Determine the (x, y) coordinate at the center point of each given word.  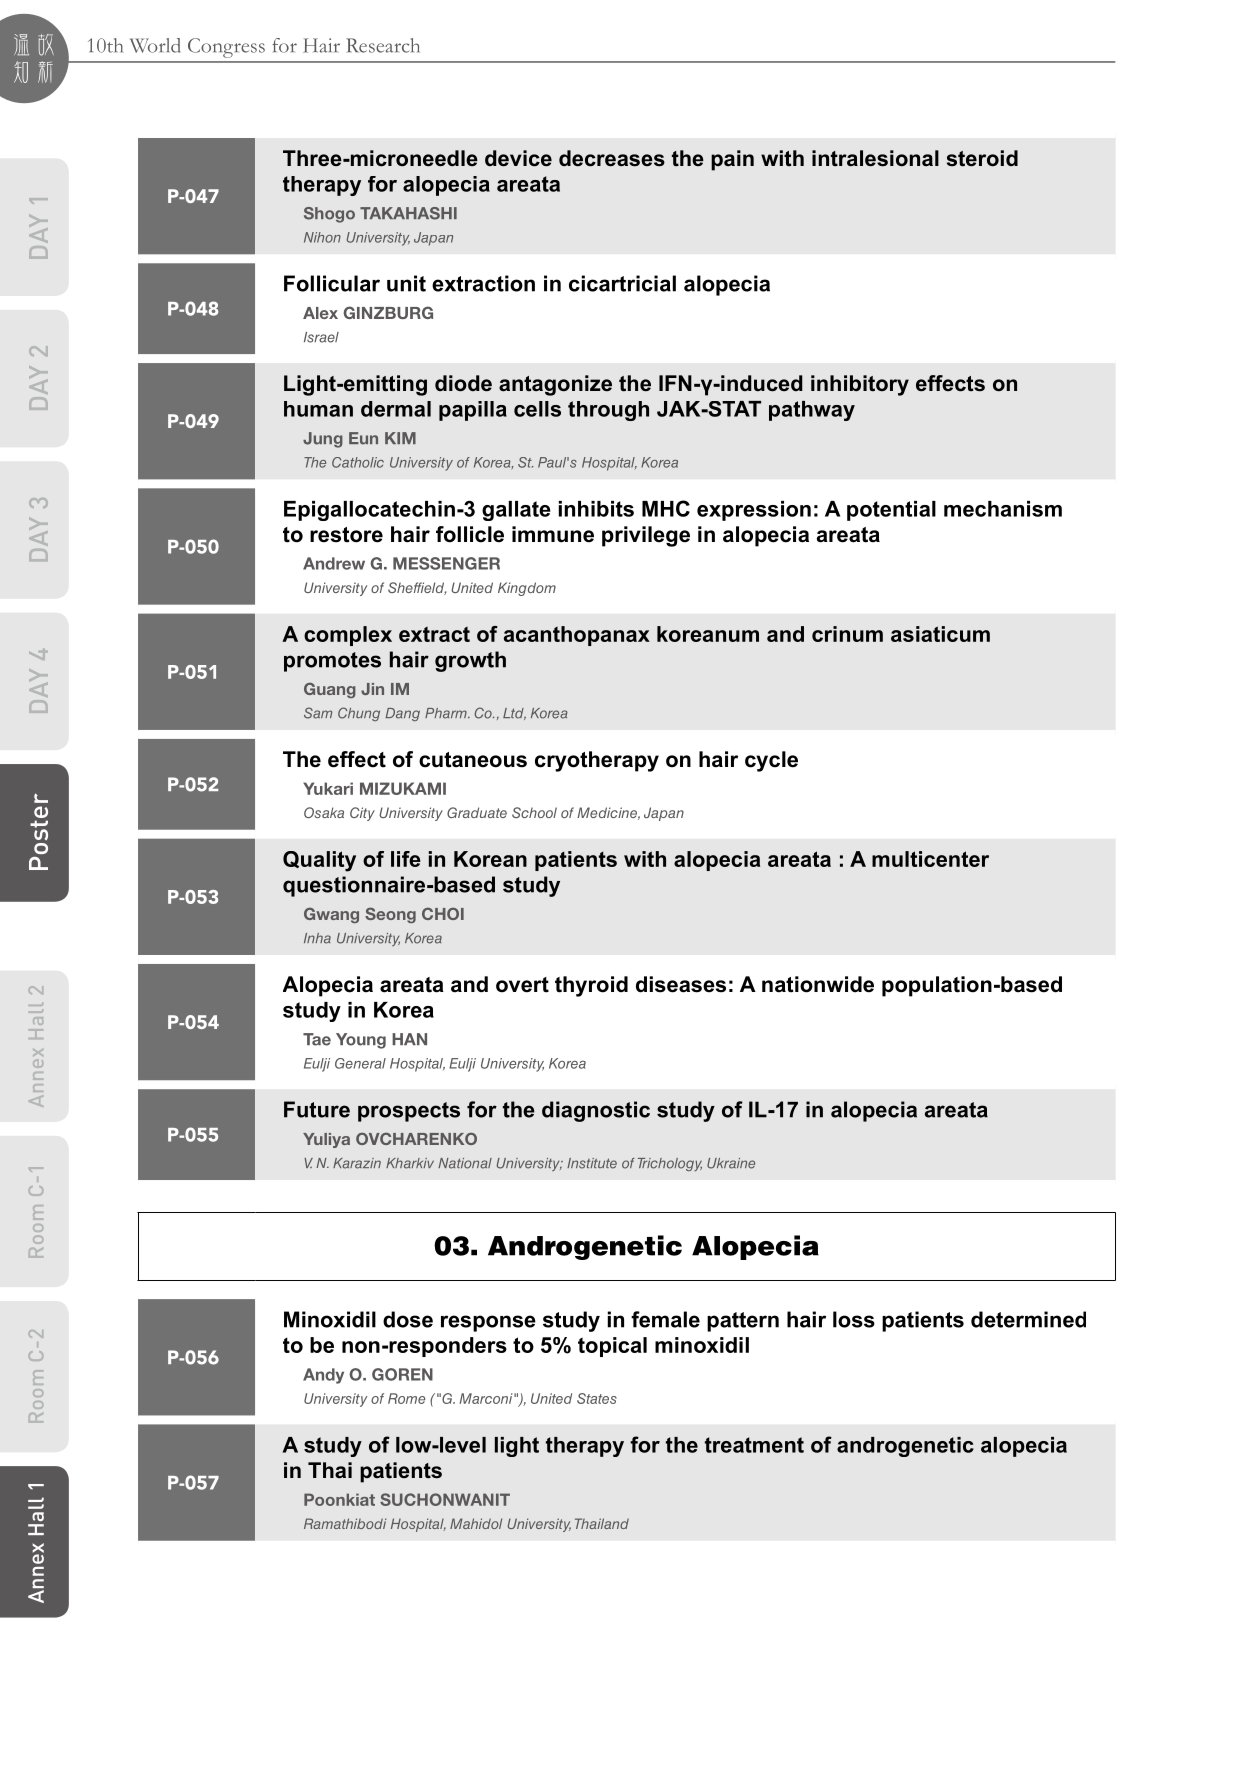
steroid (982, 158)
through (608, 411)
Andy (323, 1376)
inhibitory (860, 385)
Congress (226, 48)
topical (612, 1347)
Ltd (514, 714)
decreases (612, 158)
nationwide (818, 984)
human (318, 409)
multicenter (930, 859)
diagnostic (596, 1111)
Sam (318, 713)
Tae (317, 1039)
